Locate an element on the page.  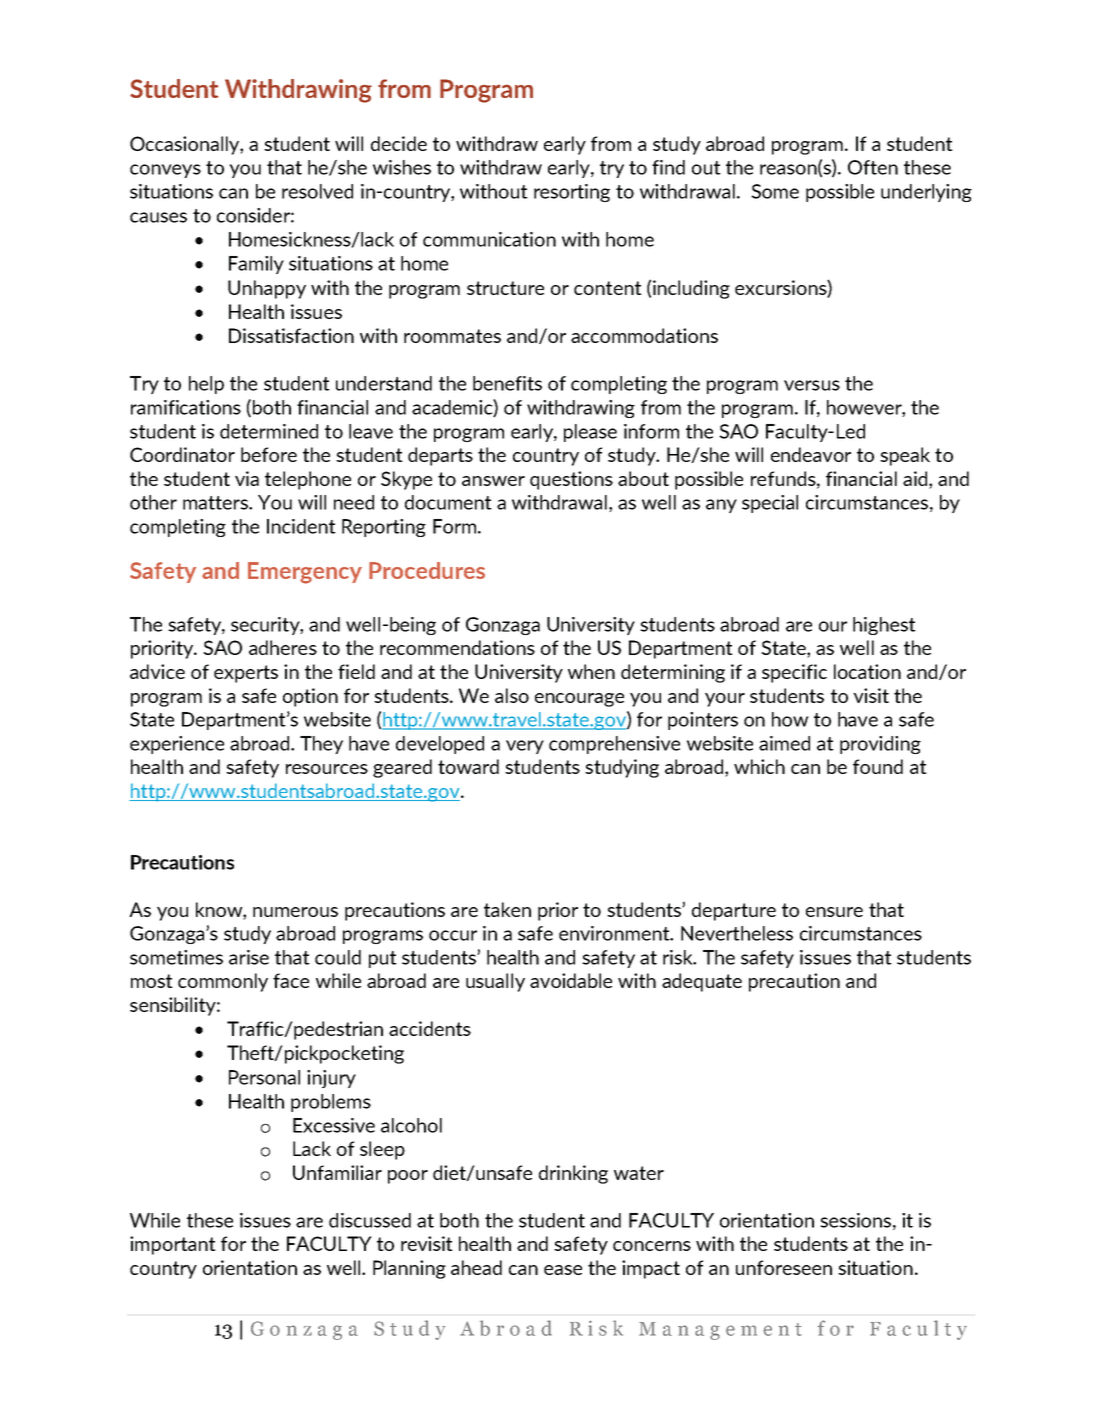
important is located at coordinates (173, 1245).
